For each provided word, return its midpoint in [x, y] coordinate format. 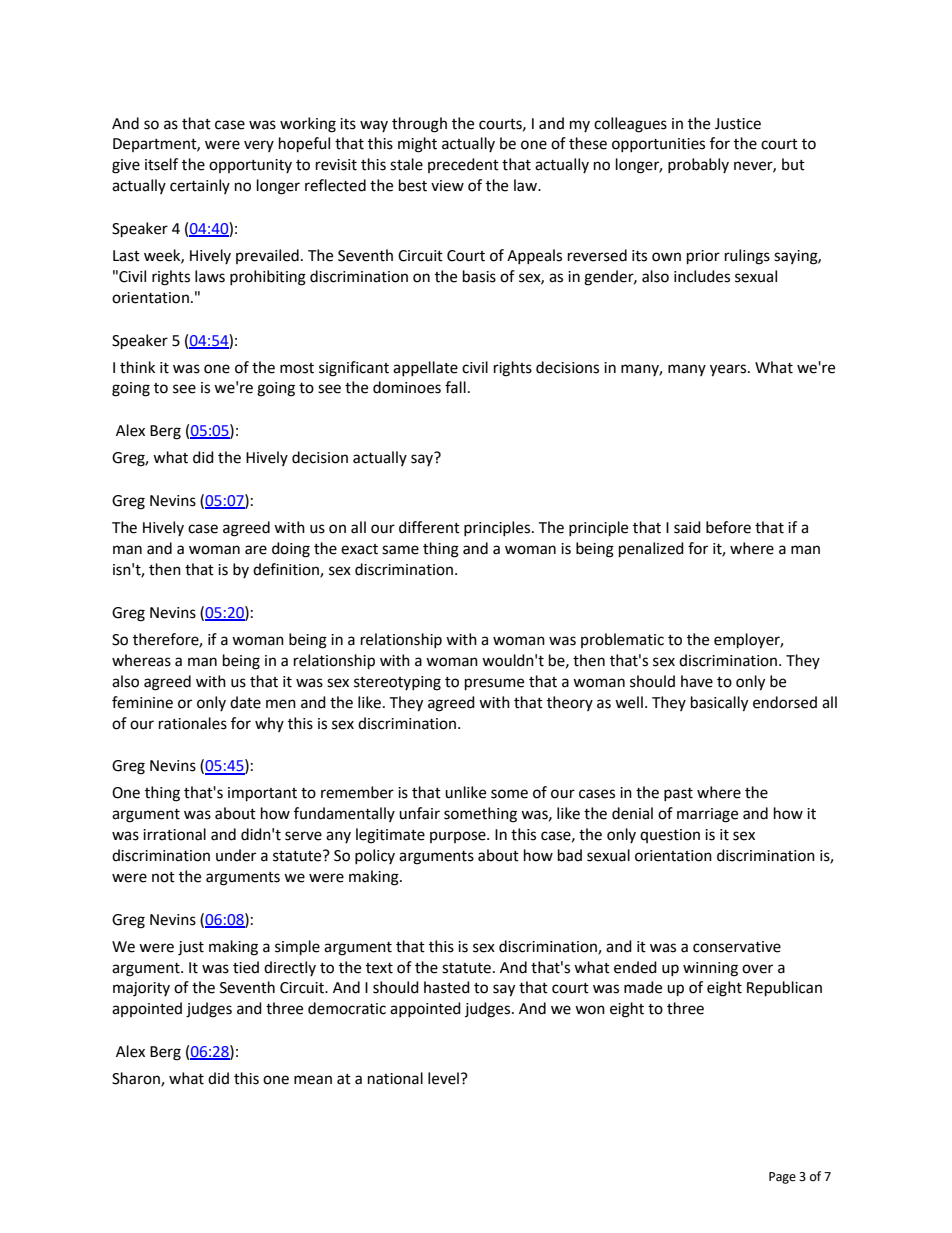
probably [698, 165]
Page [782, 1178]
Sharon [137, 1079]
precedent [463, 165]
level [443, 1078]
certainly [200, 186]
